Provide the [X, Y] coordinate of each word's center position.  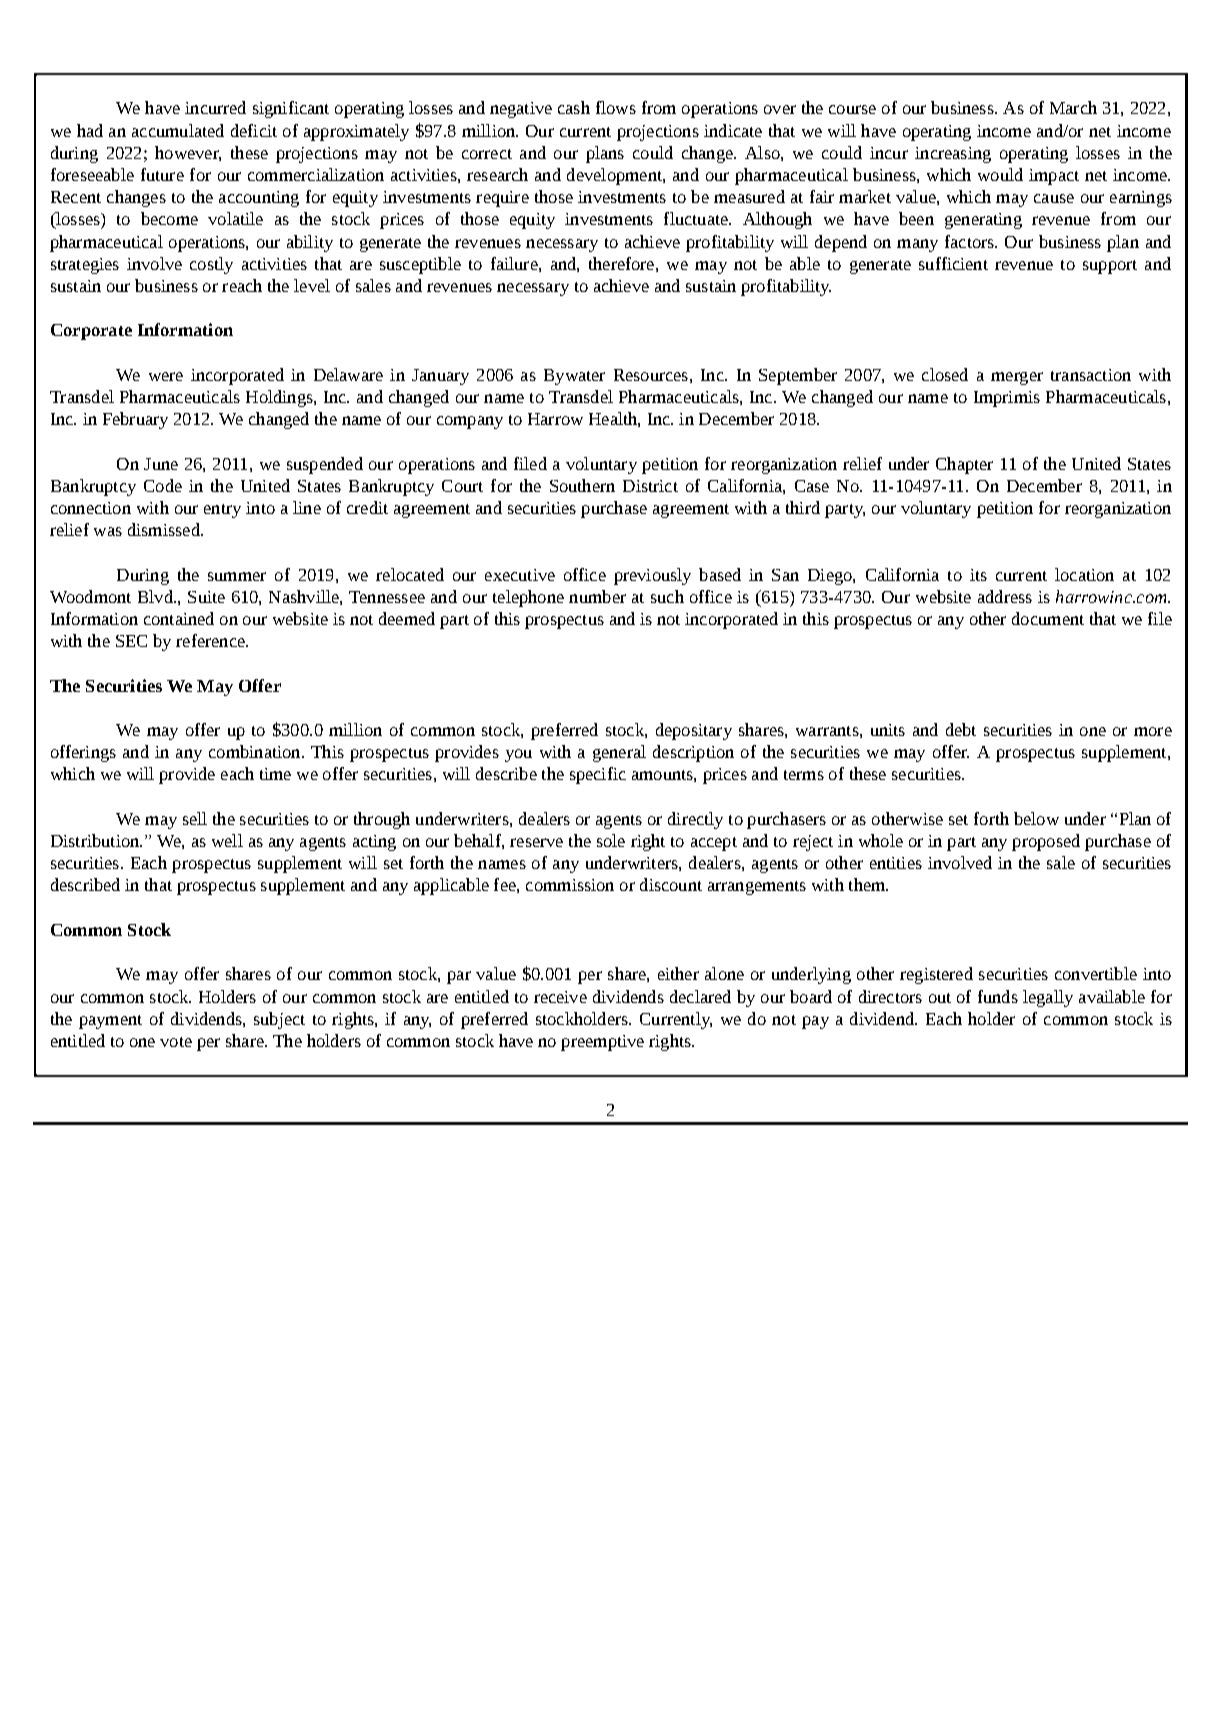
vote [176, 1042]
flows [616, 107]
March [1073, 107]
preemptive [602, 1043]
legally [1048, 998]
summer [237, 576]
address [1005, 596]
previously [652, 576]
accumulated [178, 130]
